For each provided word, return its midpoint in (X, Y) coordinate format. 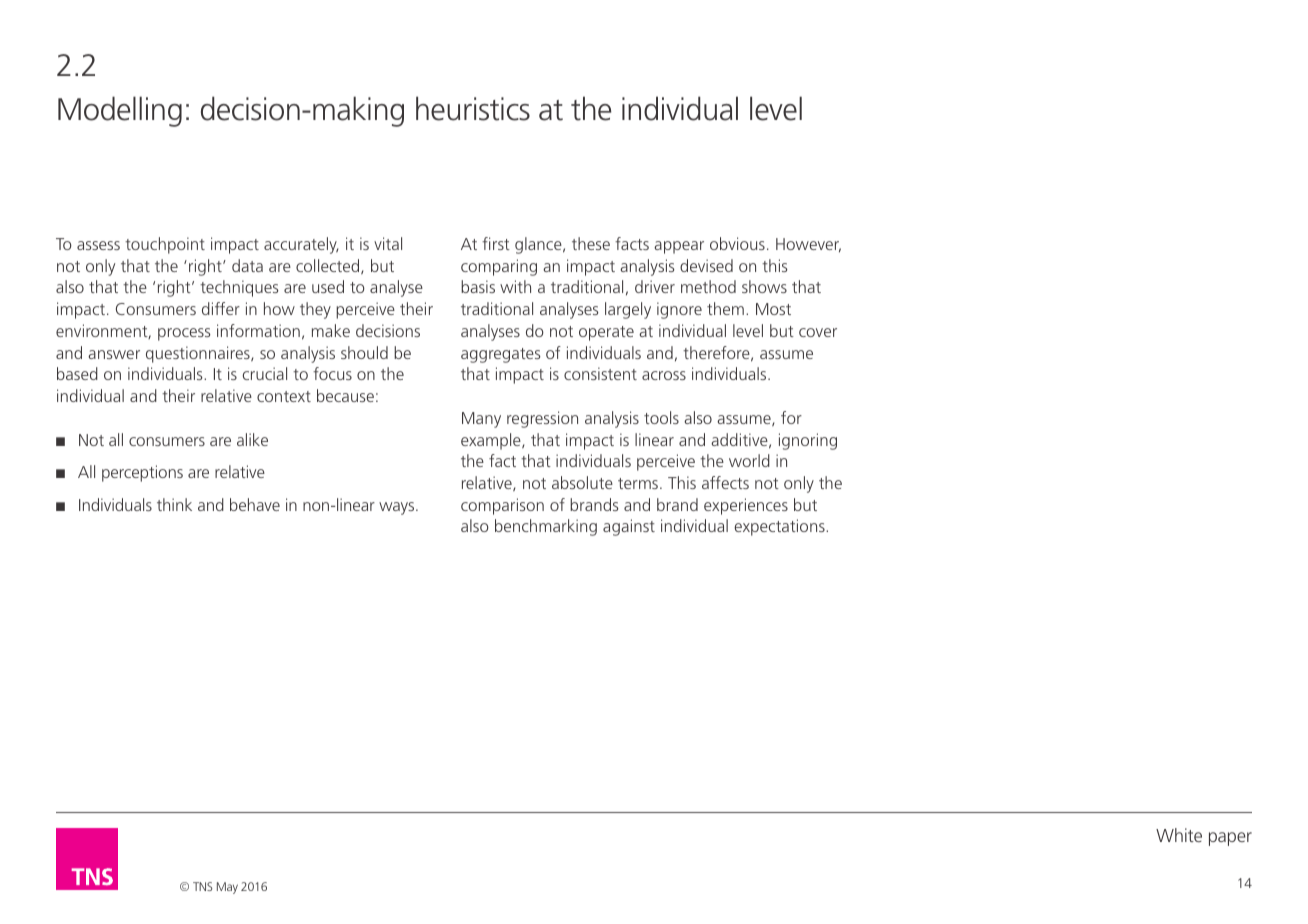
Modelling (120, 111)
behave (255, 504)
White (1179, 835)
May (227, 888)
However (808, 245)
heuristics (473, 108)
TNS (203, 886)
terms (639, 483)
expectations (780, 527)
